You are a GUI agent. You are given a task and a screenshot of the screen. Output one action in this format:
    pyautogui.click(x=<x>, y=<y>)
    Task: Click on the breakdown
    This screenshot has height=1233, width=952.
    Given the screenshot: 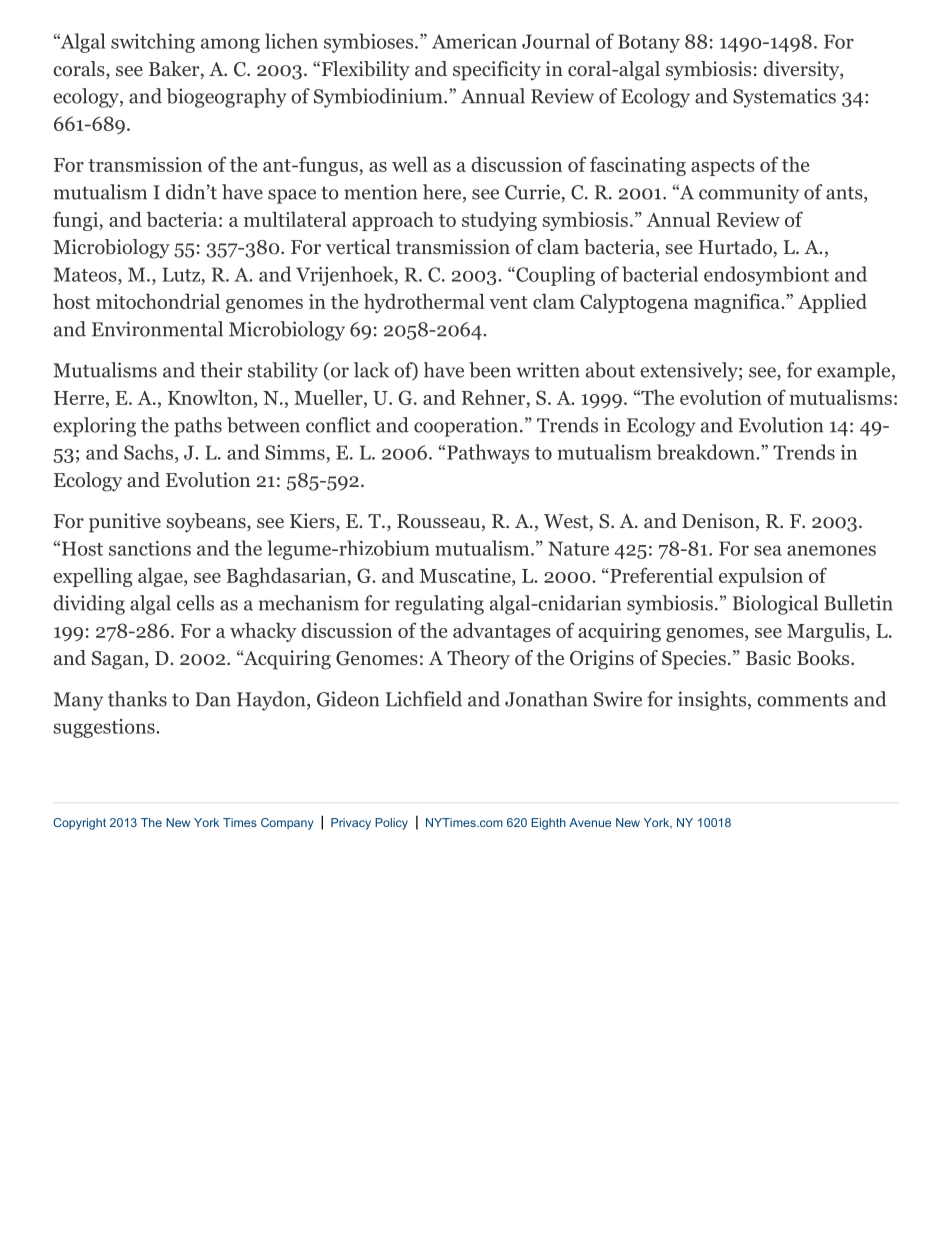 What is the action you would take?
    pyautogui.click(x=707, y=452)
